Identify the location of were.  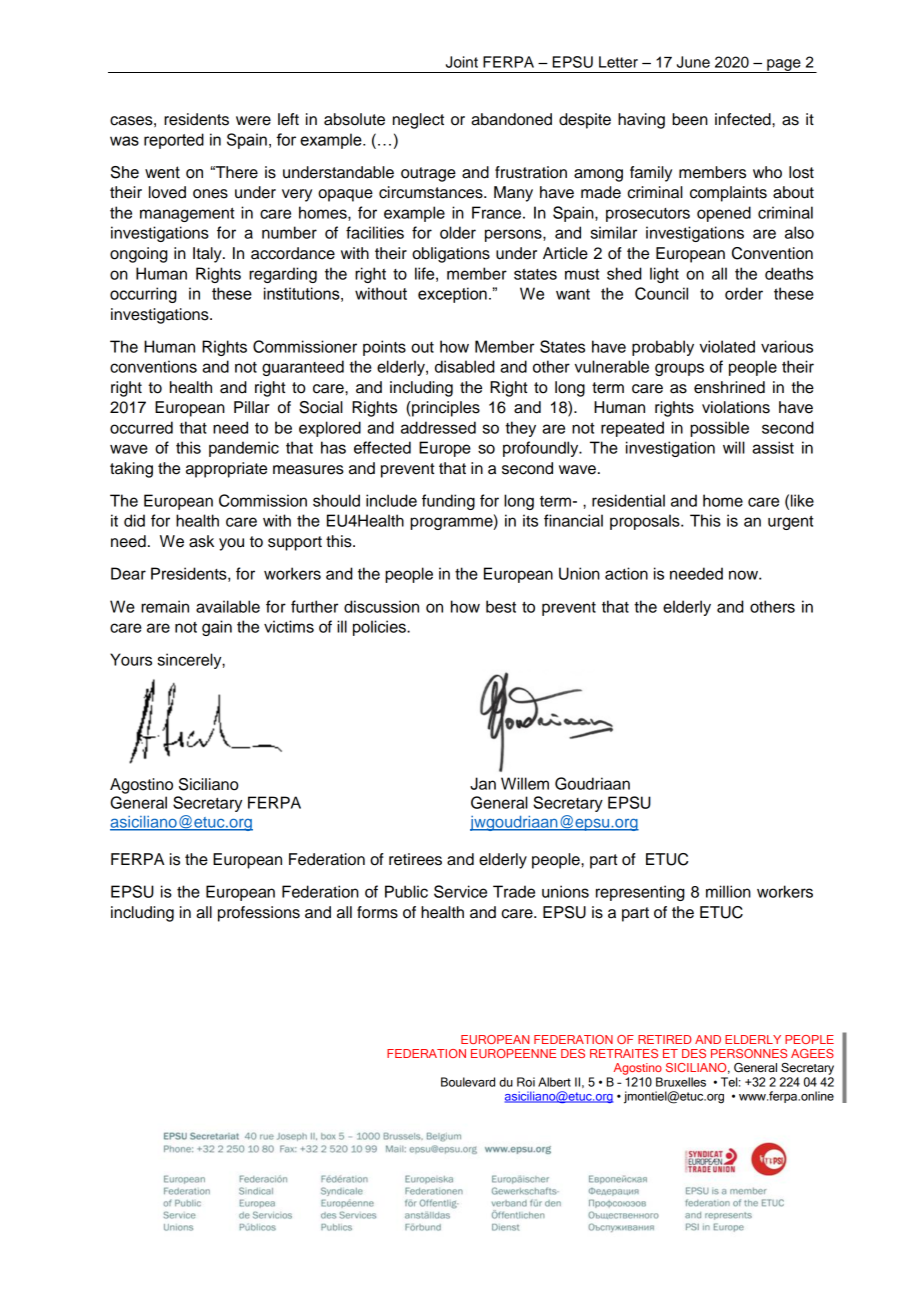
(253, 121).
